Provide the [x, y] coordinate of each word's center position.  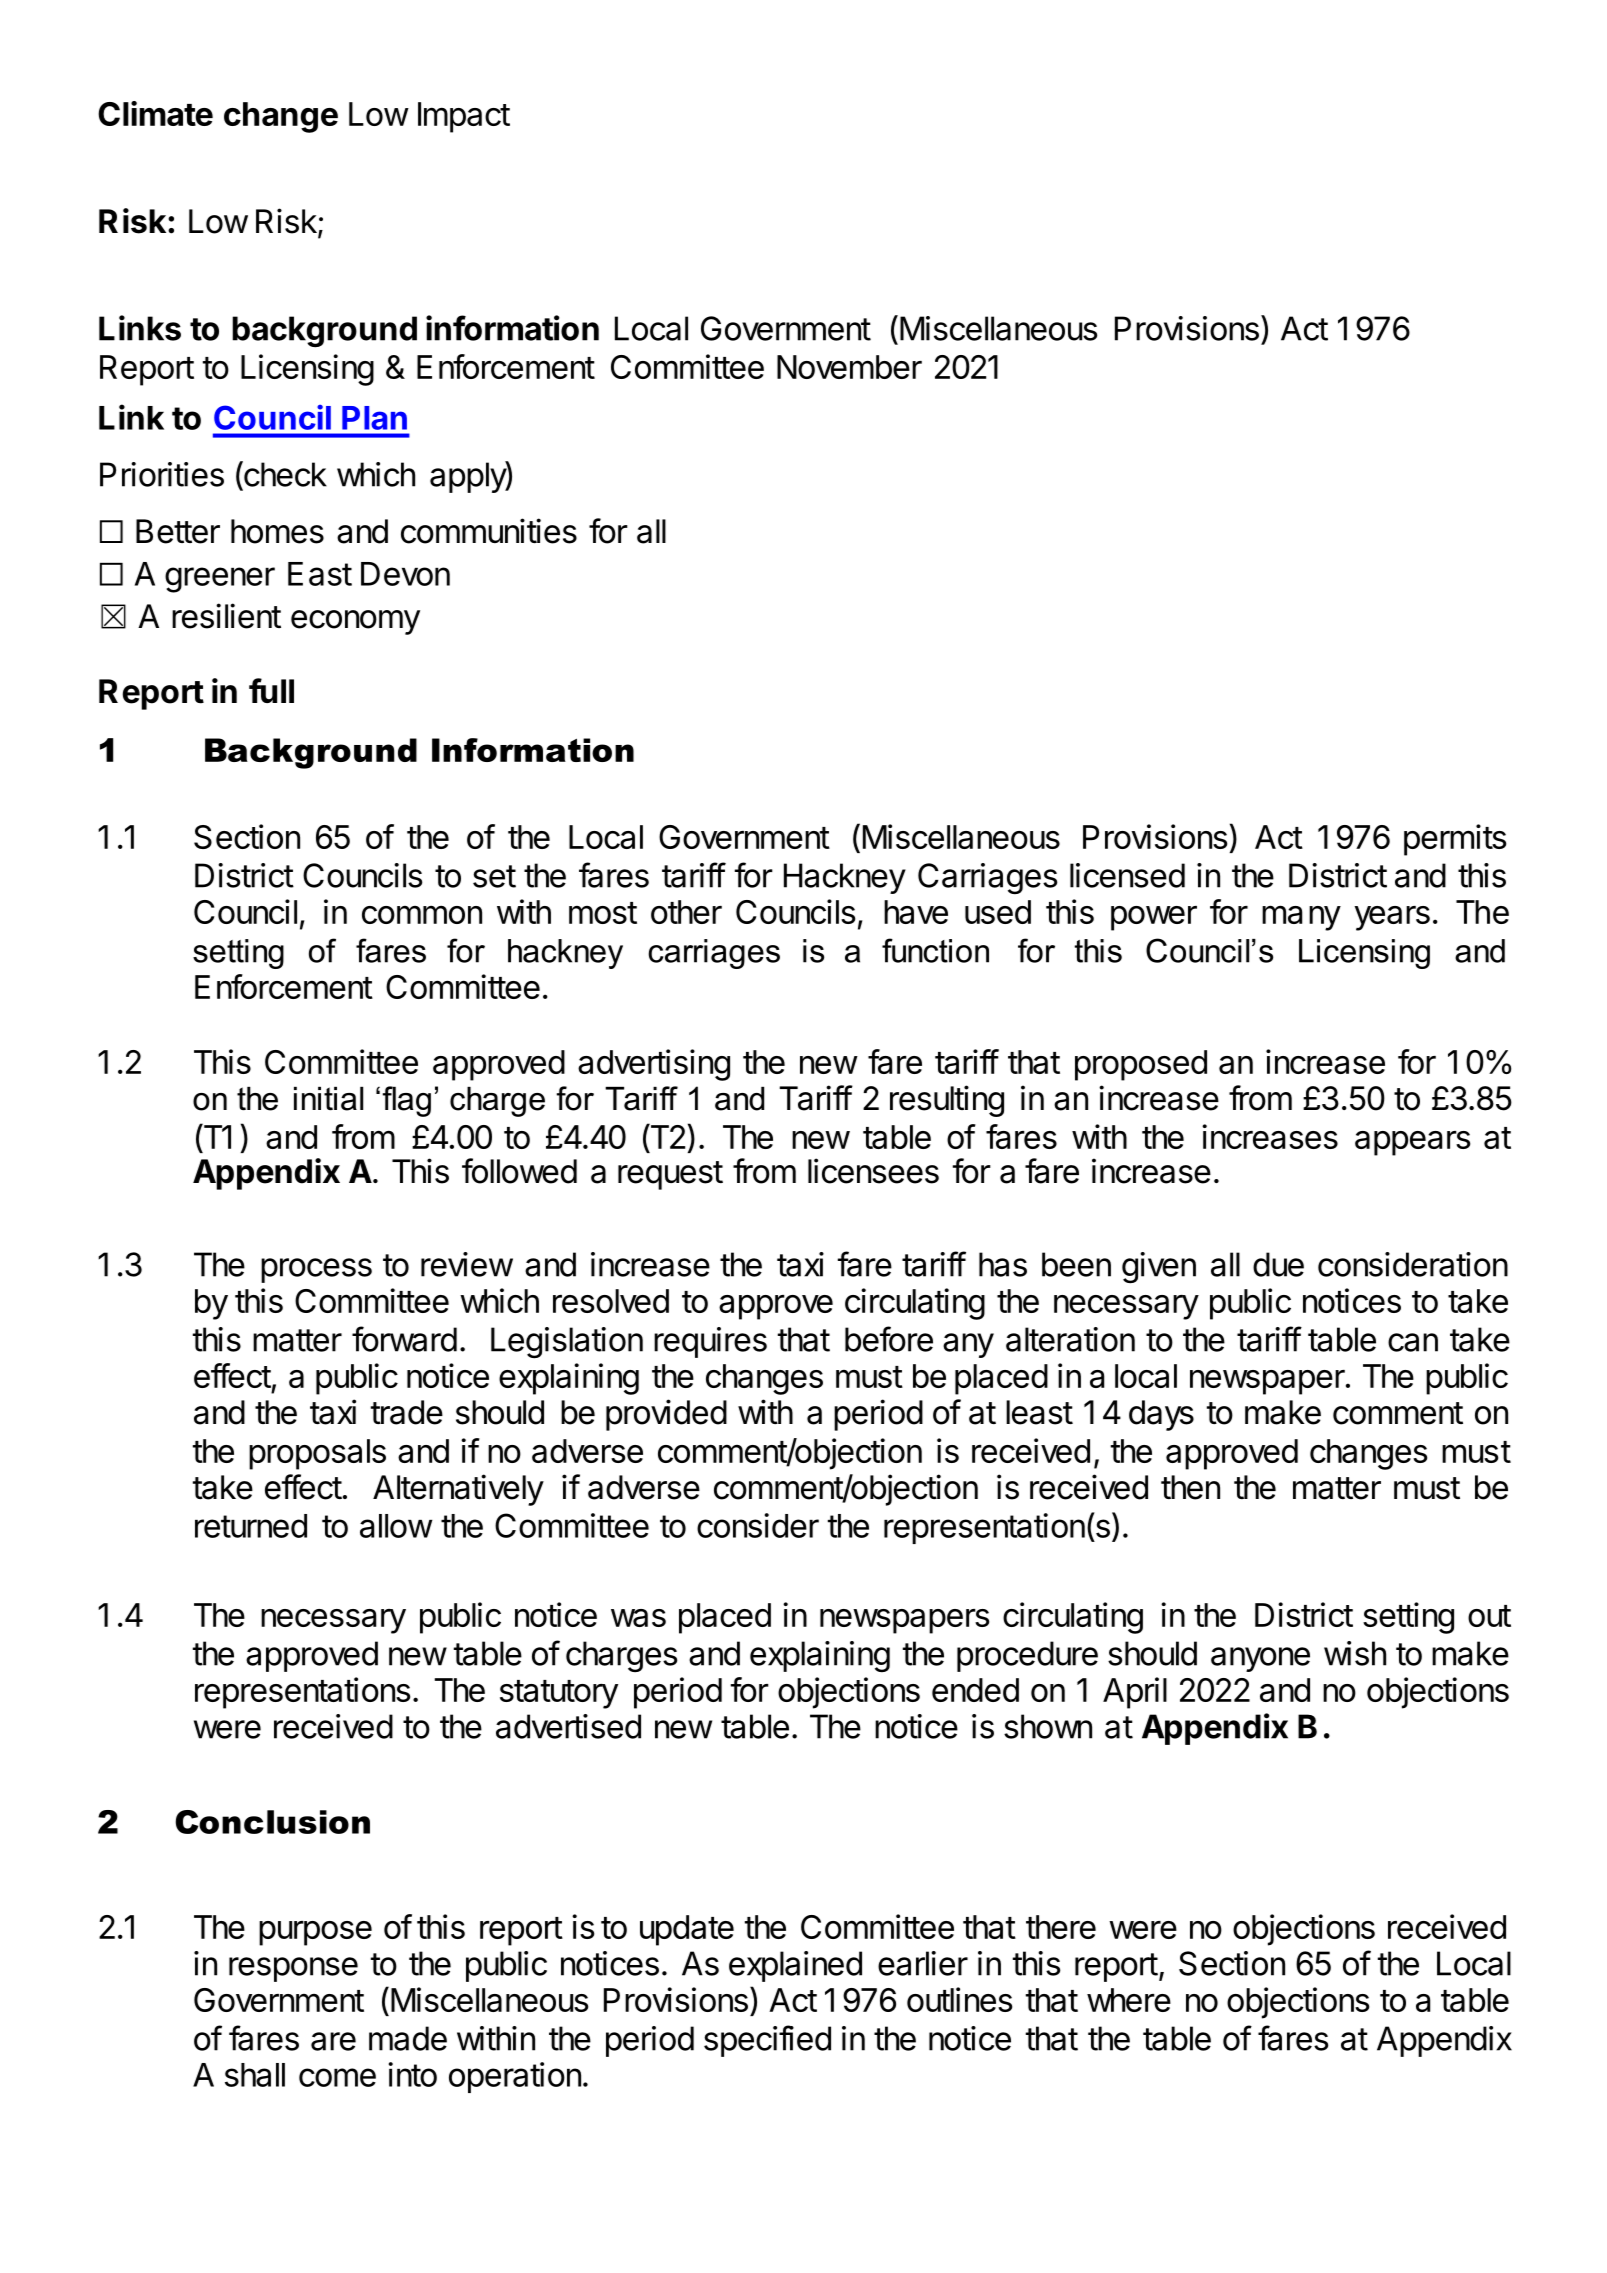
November [849, 367]
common [422, 914]
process [316, 1270]
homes [277, 531]
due [1278, 1264]
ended [975, 1690]
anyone [1260, 1659]
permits [1455, 840]
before [889, 1339]
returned [251, 1526]
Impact [464, 117]
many [1301, 918]
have [916, 912]
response [293, 1969]
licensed [1127, 875]
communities [489, 531]
